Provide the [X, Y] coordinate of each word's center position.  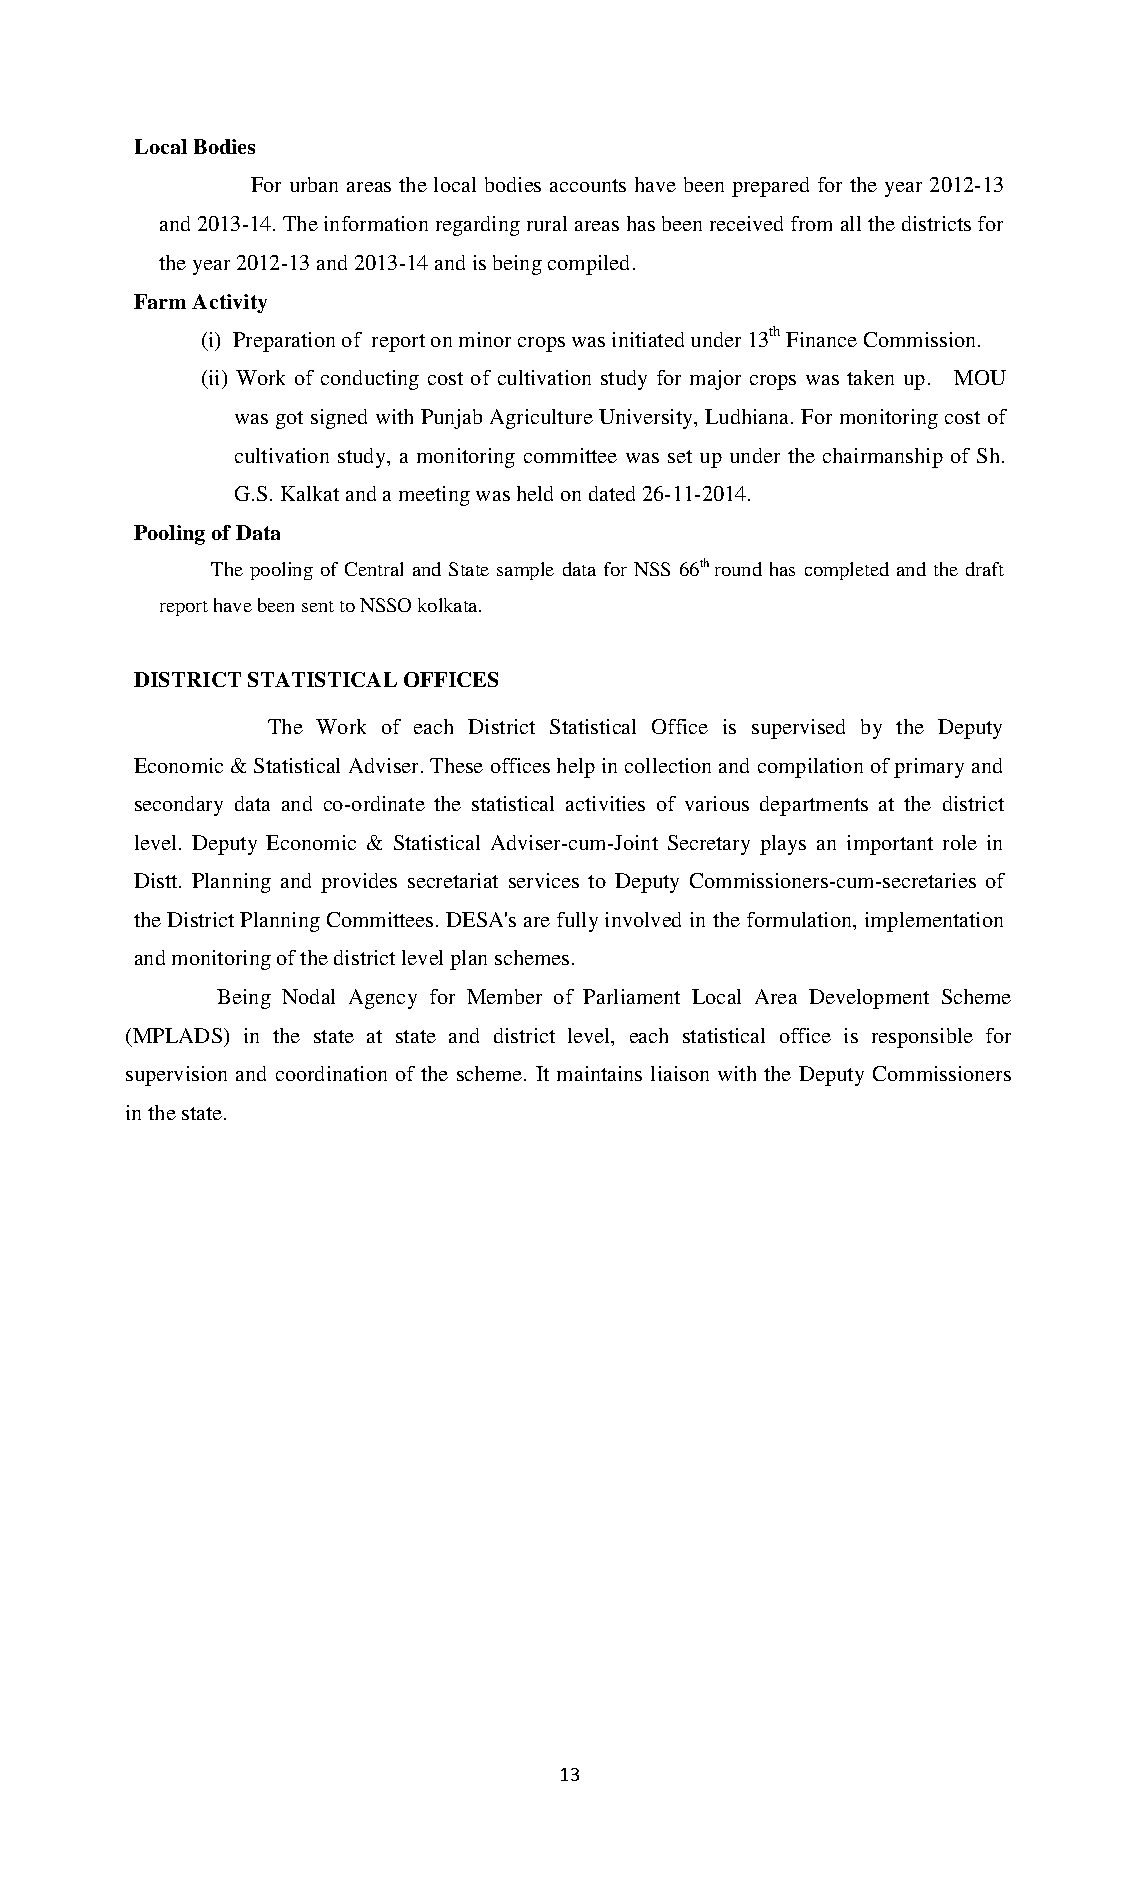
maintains [599, 1073]
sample [525, 571]
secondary [179, 806]
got [289, 420]
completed [847, 571]
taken [870, 377]
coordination [331, 1073]
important [890, 845]
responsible [922, 1038]
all [851, 223]
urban [314, 184]
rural [547, 223]
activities [605, 803]
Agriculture [541, 419]
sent [318, 606]
